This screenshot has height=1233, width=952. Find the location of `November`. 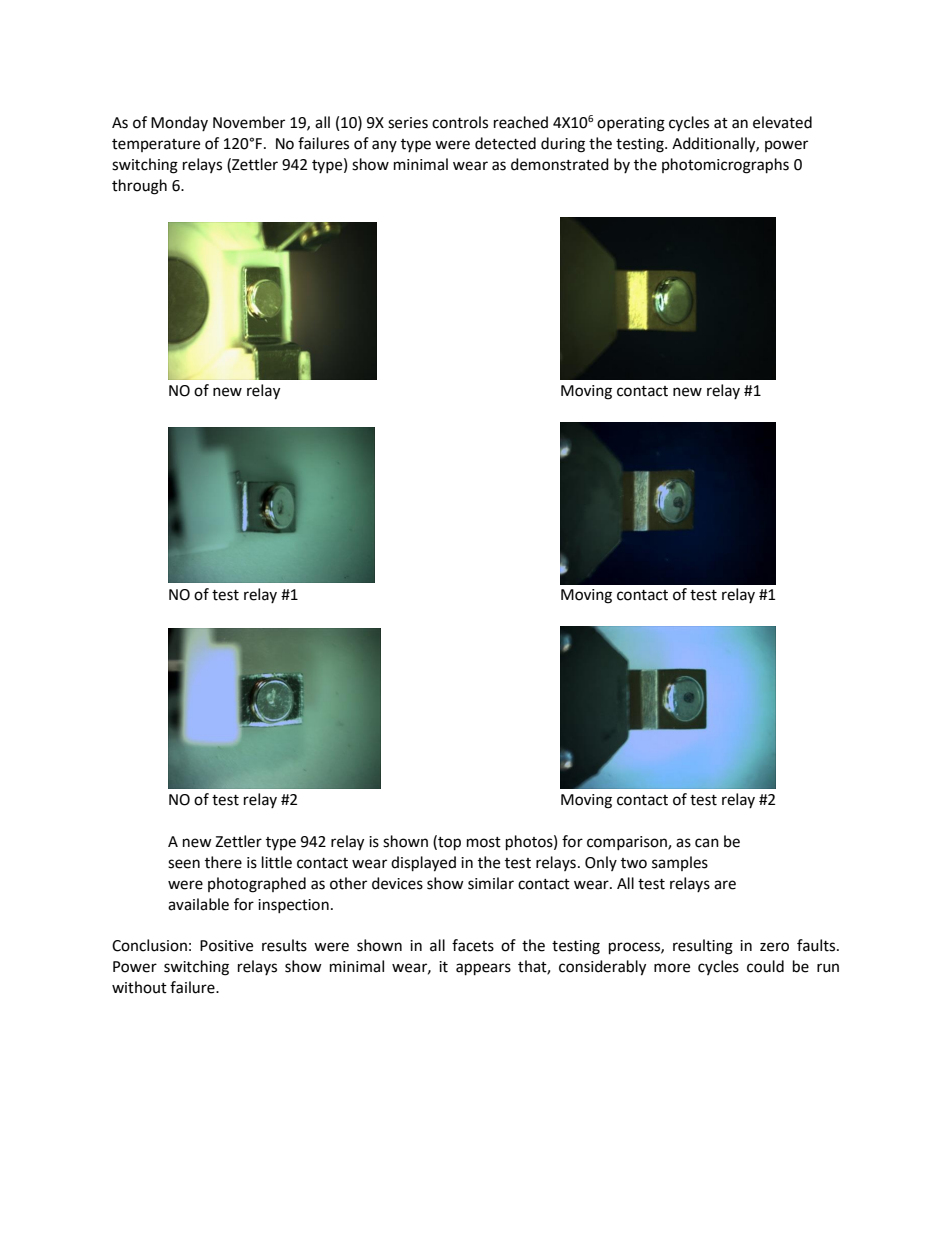

November is located at coordinates (249, 122).
